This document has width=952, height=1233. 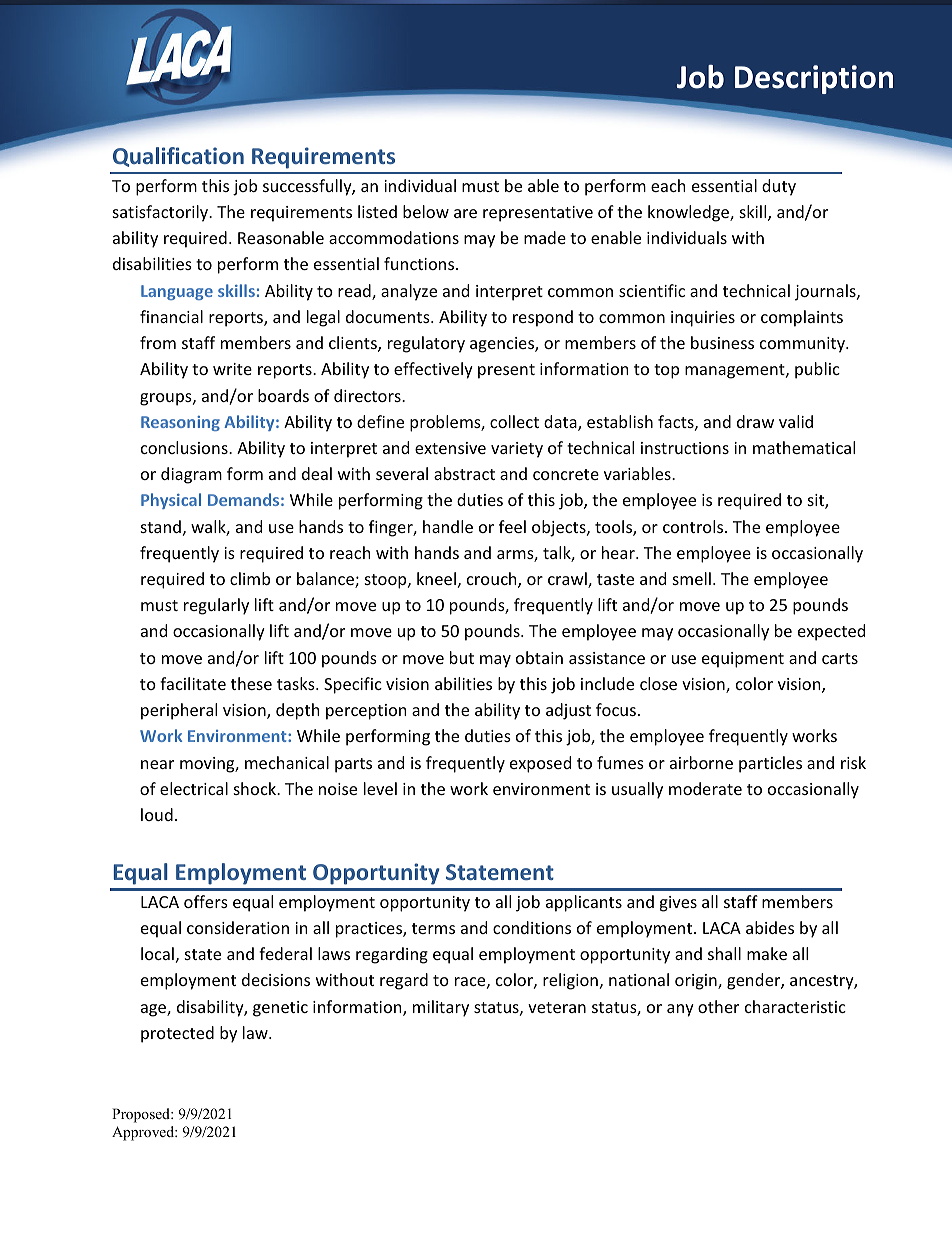 I want to click on characteristic, so click(x=795, y=1006).
